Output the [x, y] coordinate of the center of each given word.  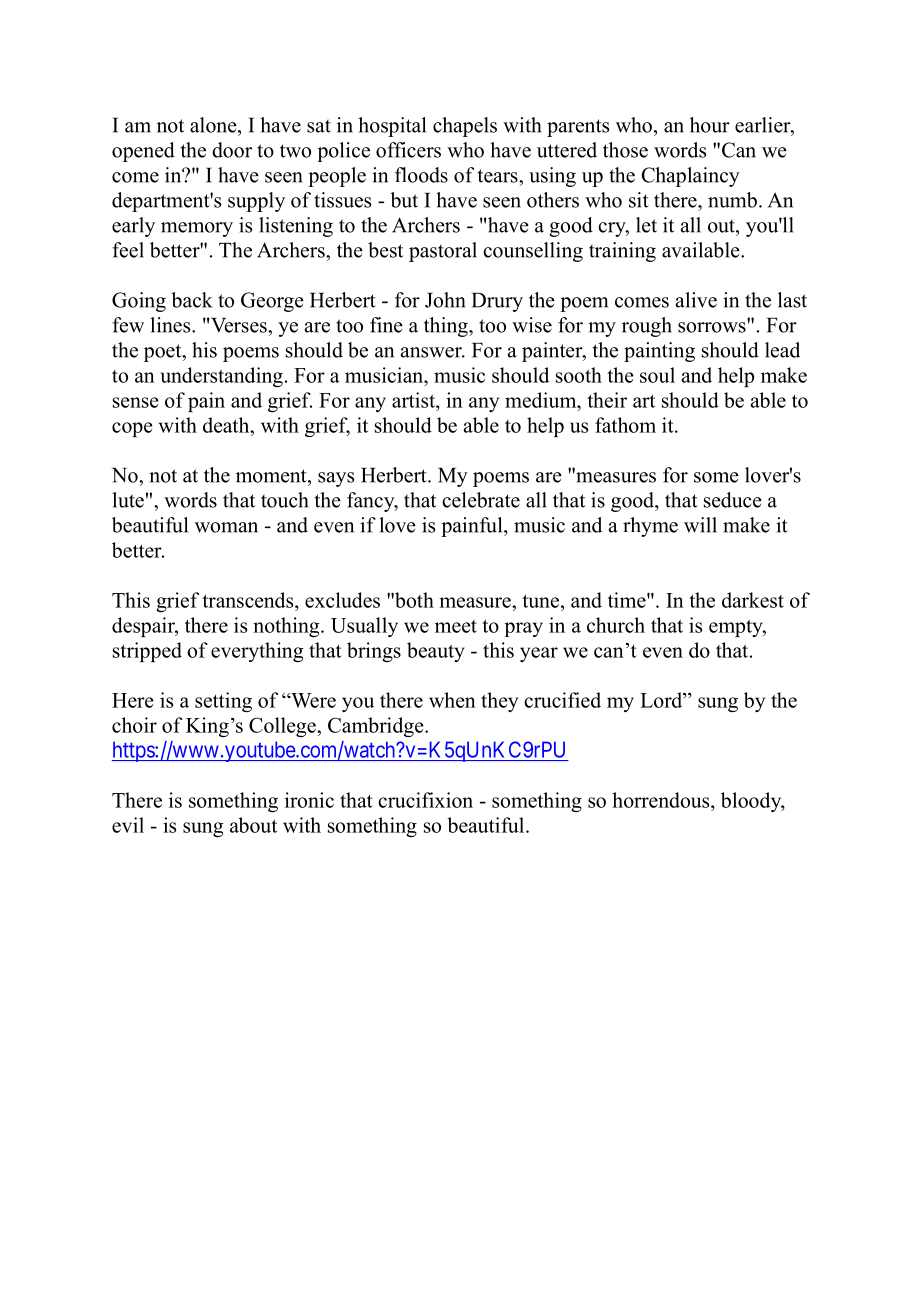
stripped [147, 652]
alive [696, 300]
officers [408, 150]
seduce [733, 500]
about [253, 825]
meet [456, 626]
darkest [753, 600]
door [232, 150]
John [445, 300]
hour [710, 125]
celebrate [481, 500]
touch [285, 500]
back [192, 300]
